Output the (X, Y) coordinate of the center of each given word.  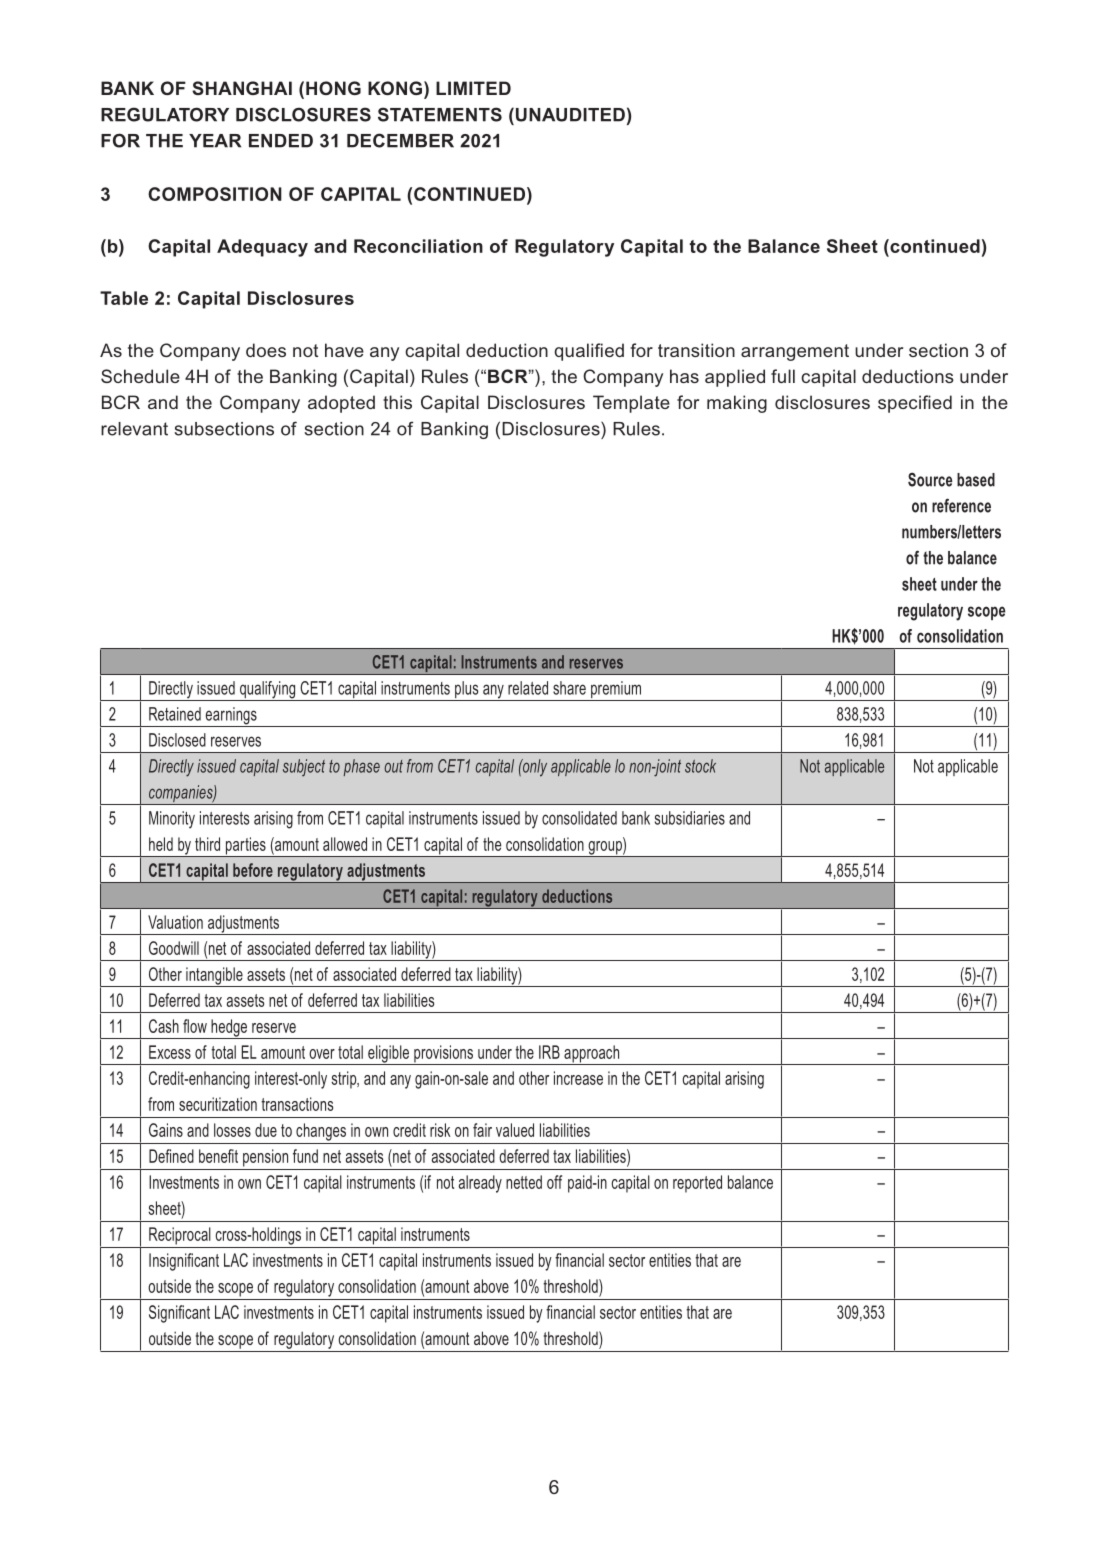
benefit (218, 1156)
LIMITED (473, 88)
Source (930, 479)
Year (215, 141)
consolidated (579, 818)
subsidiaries (690, 818)
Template (631, 404)
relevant (134, 429)
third (207, 844)
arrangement (795, 352)
